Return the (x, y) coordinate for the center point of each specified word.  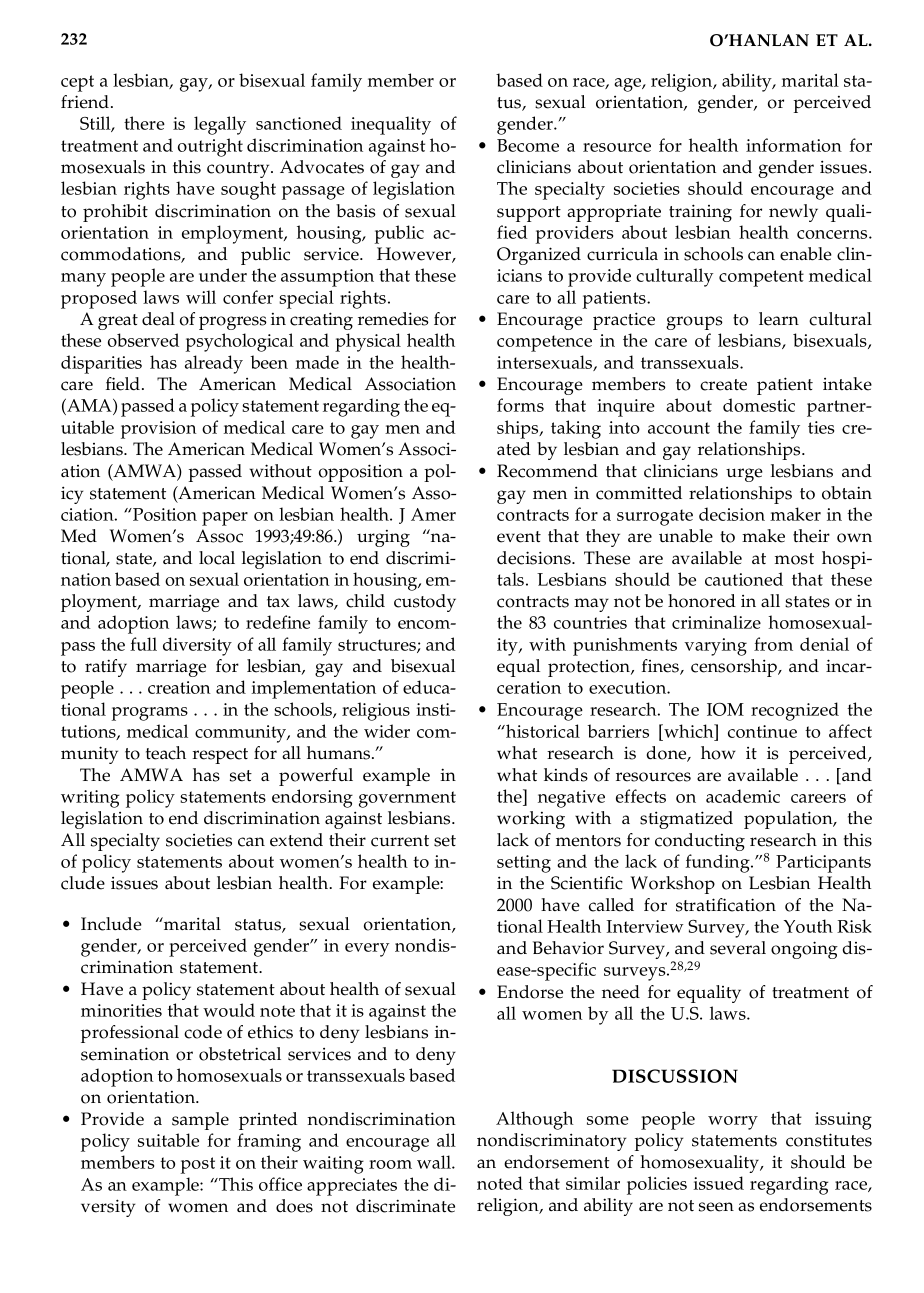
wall (435, 1162)
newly (793, 213)
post (198, 1165)
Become (528, 145)
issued (718, 1183)
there (144, 123)
